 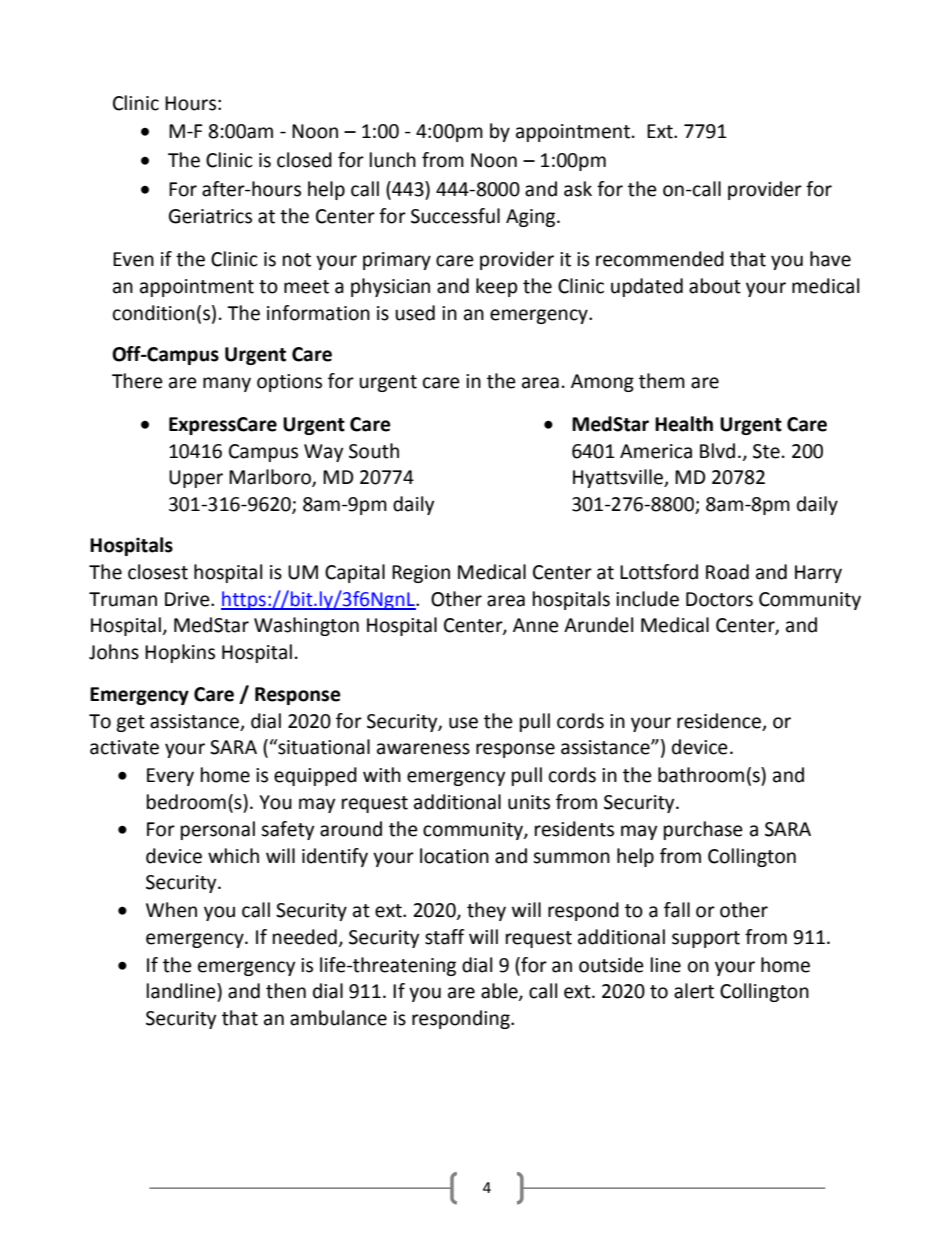 I want to click on Upper, so click(x=196, y=479).
